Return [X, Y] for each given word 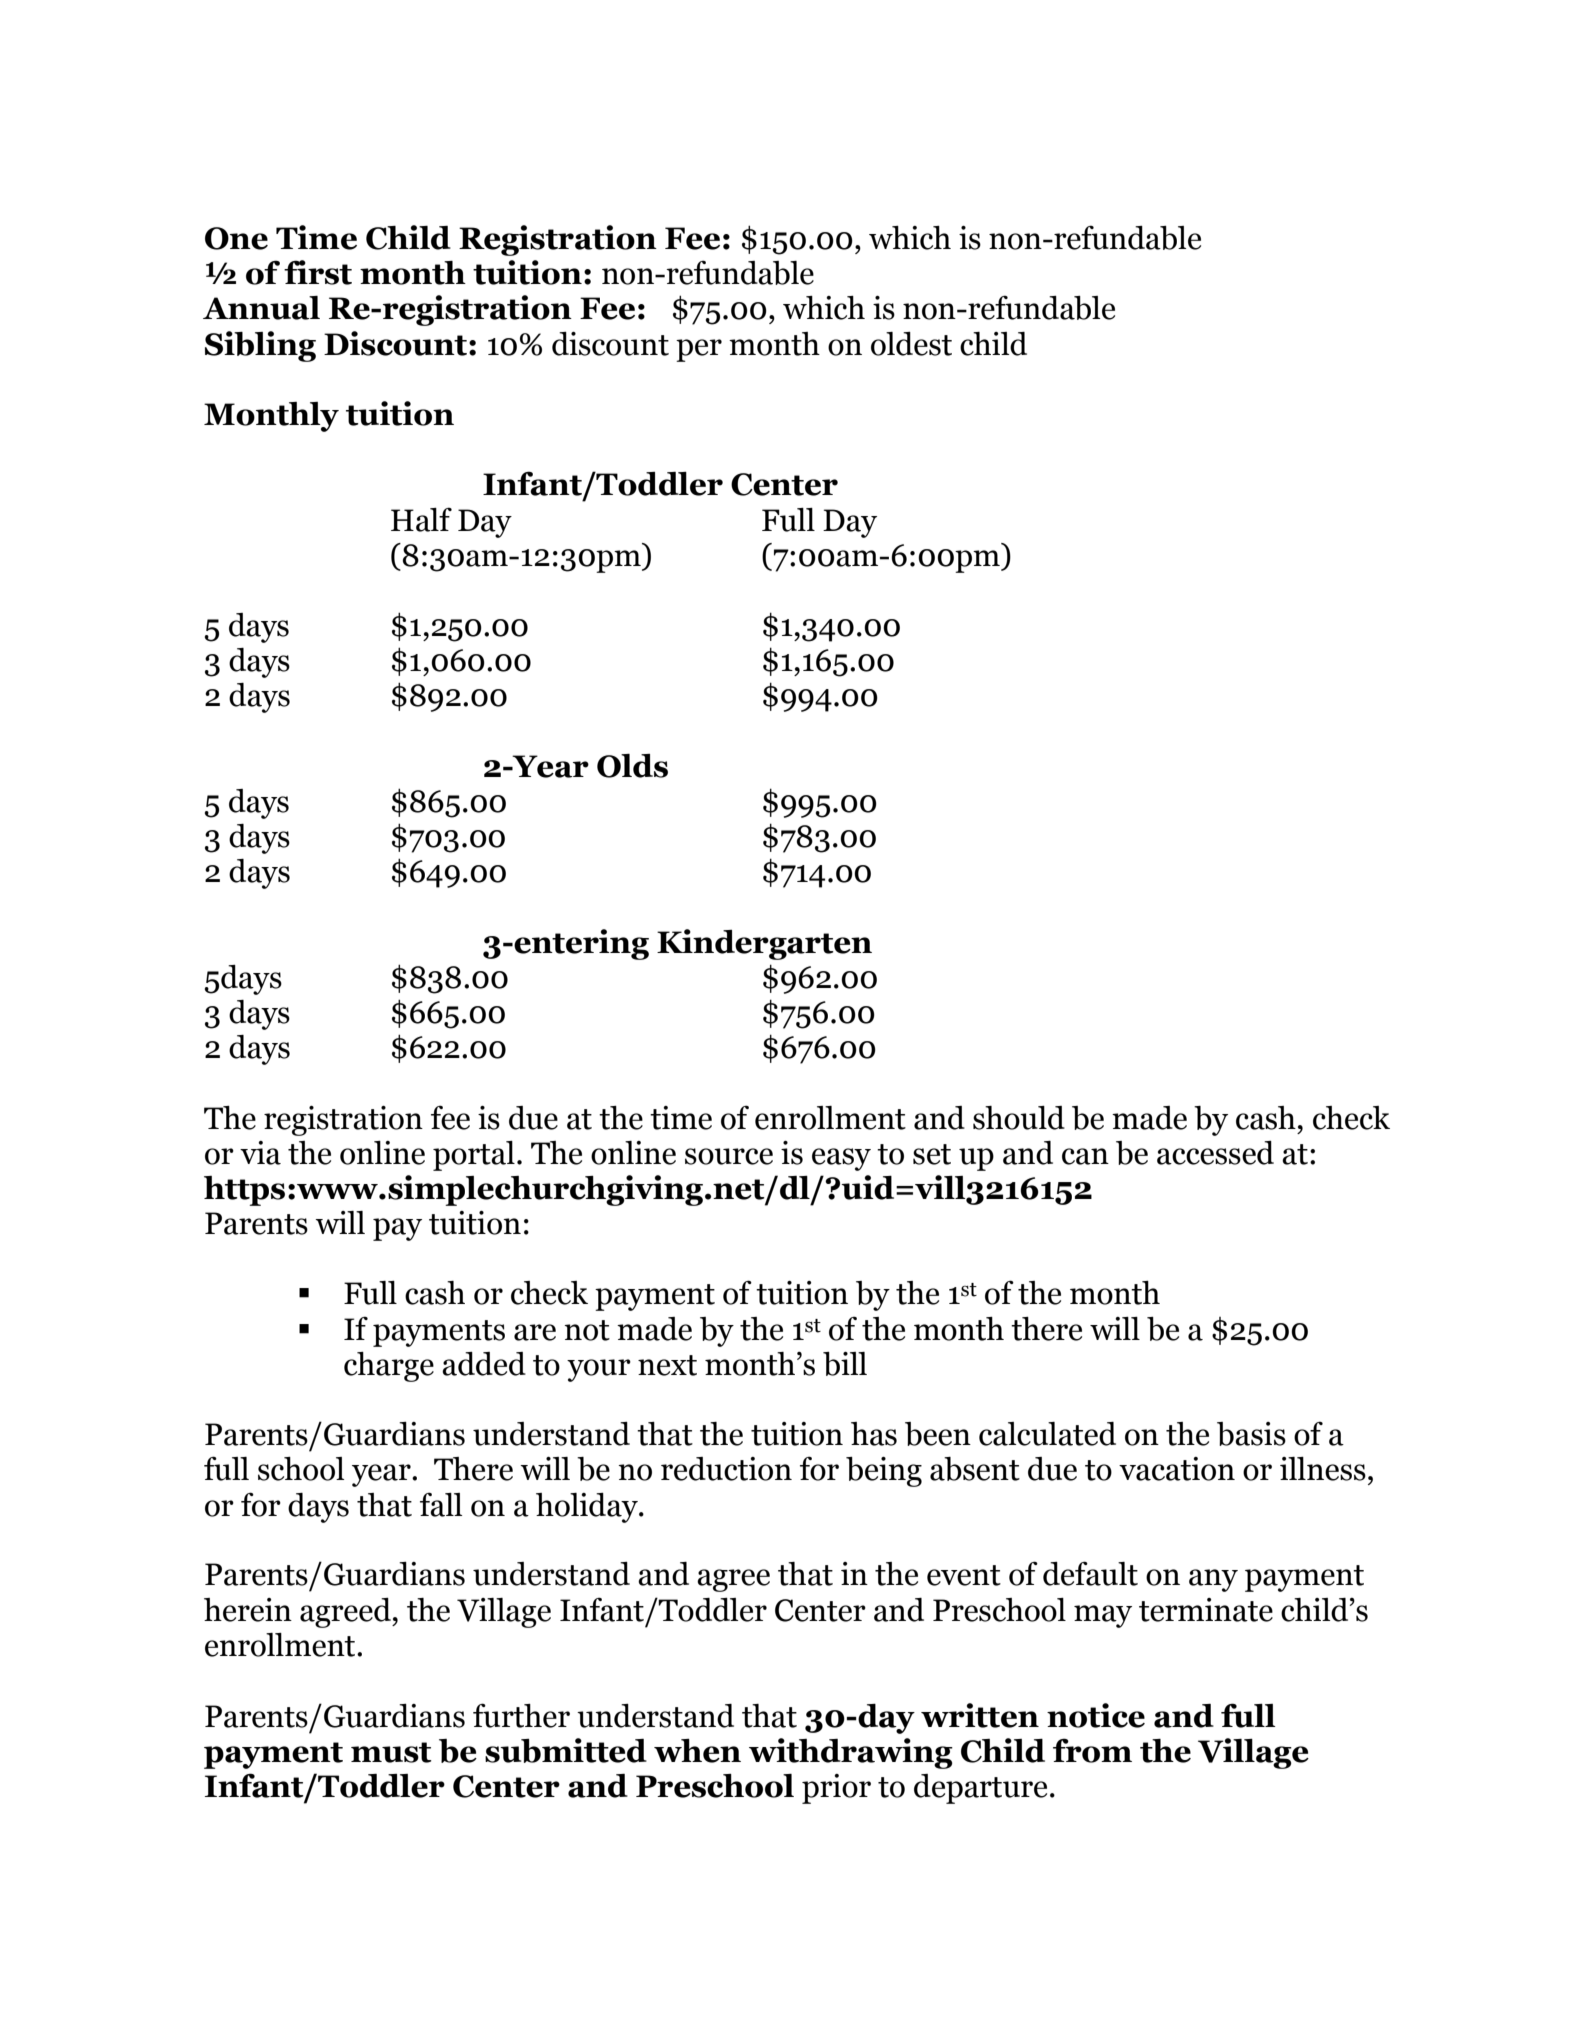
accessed [1215, 1153]
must [391, 1752]
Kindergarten [764, 944]
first [318, 272]
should [1019, 1118]
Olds [632, 766]
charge [389, 1367]
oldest [911, 344]
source [729, 1156]
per [699, 350]
